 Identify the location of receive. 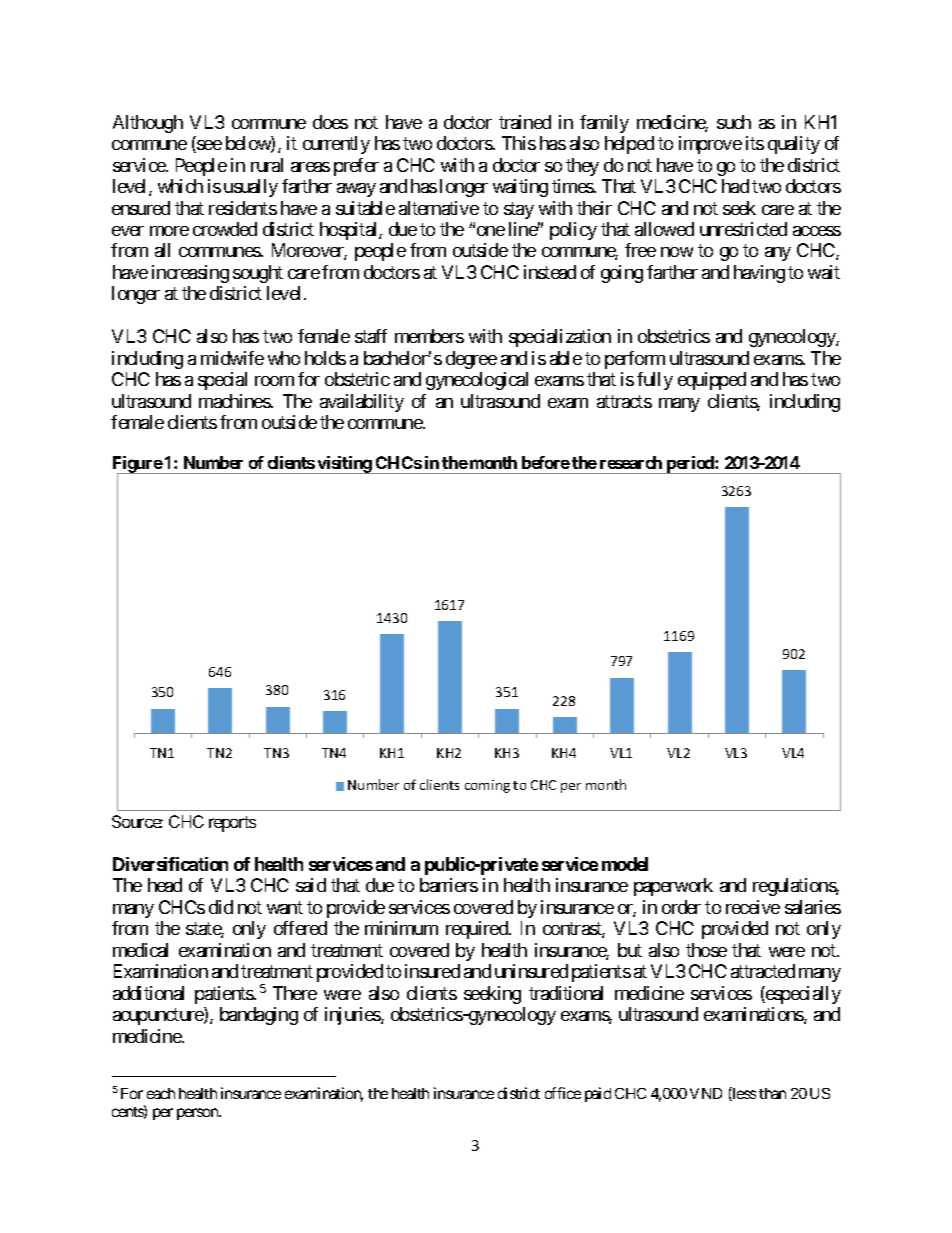
(753, 907).
